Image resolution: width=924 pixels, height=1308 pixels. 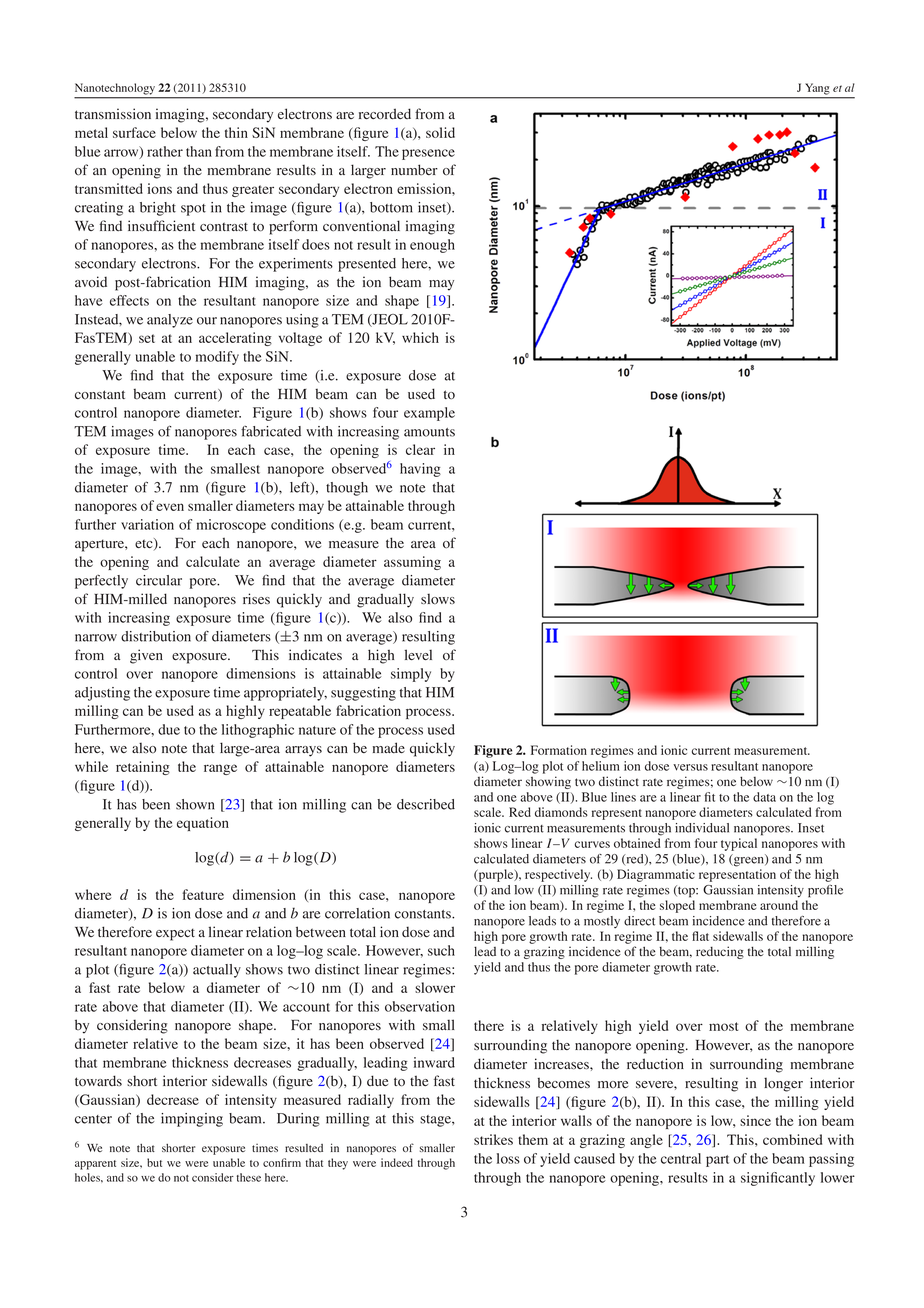 I want to click on impinging, so click(x=192, y=1120).
